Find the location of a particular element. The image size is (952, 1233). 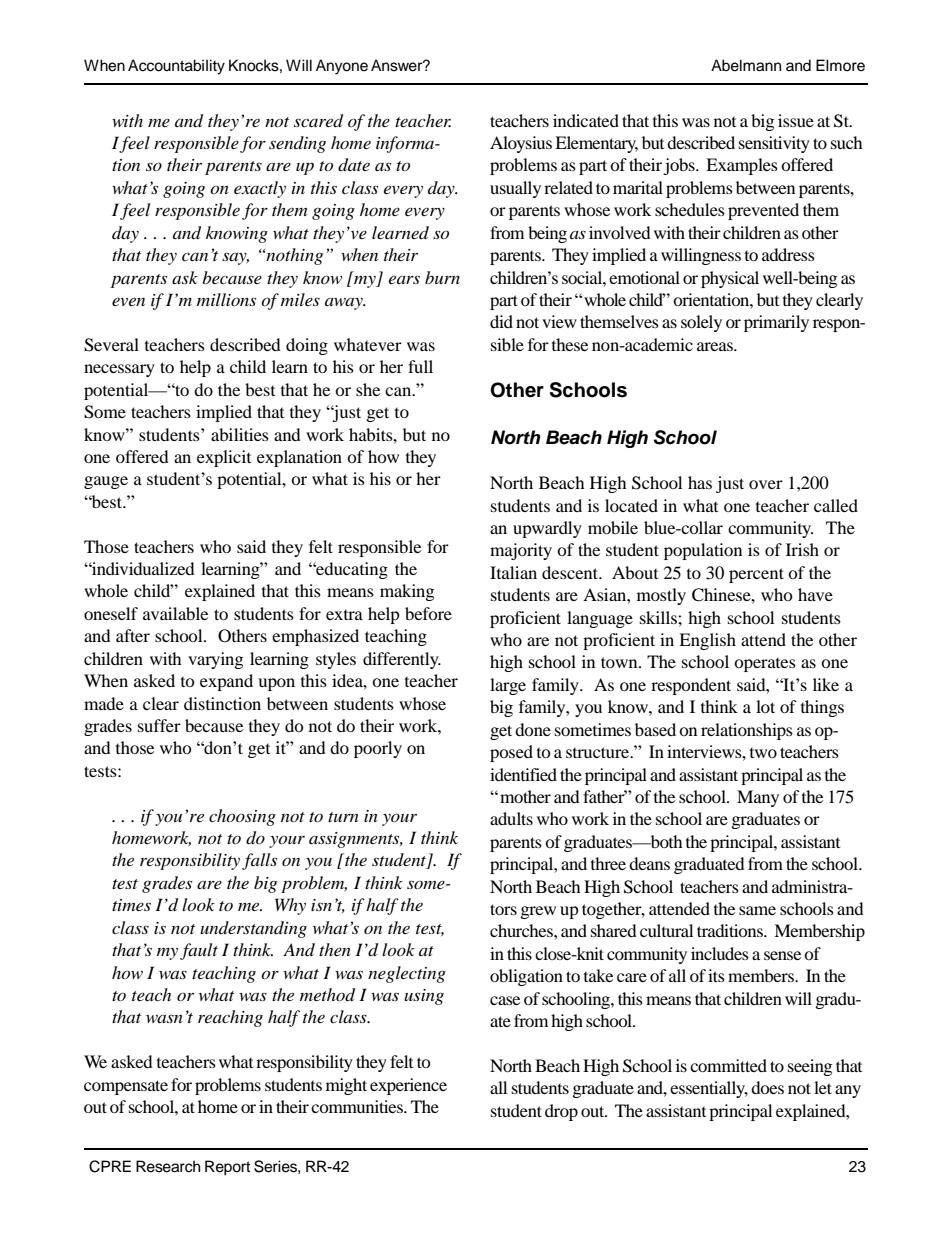

issue is located at coordinates (796, 120).
